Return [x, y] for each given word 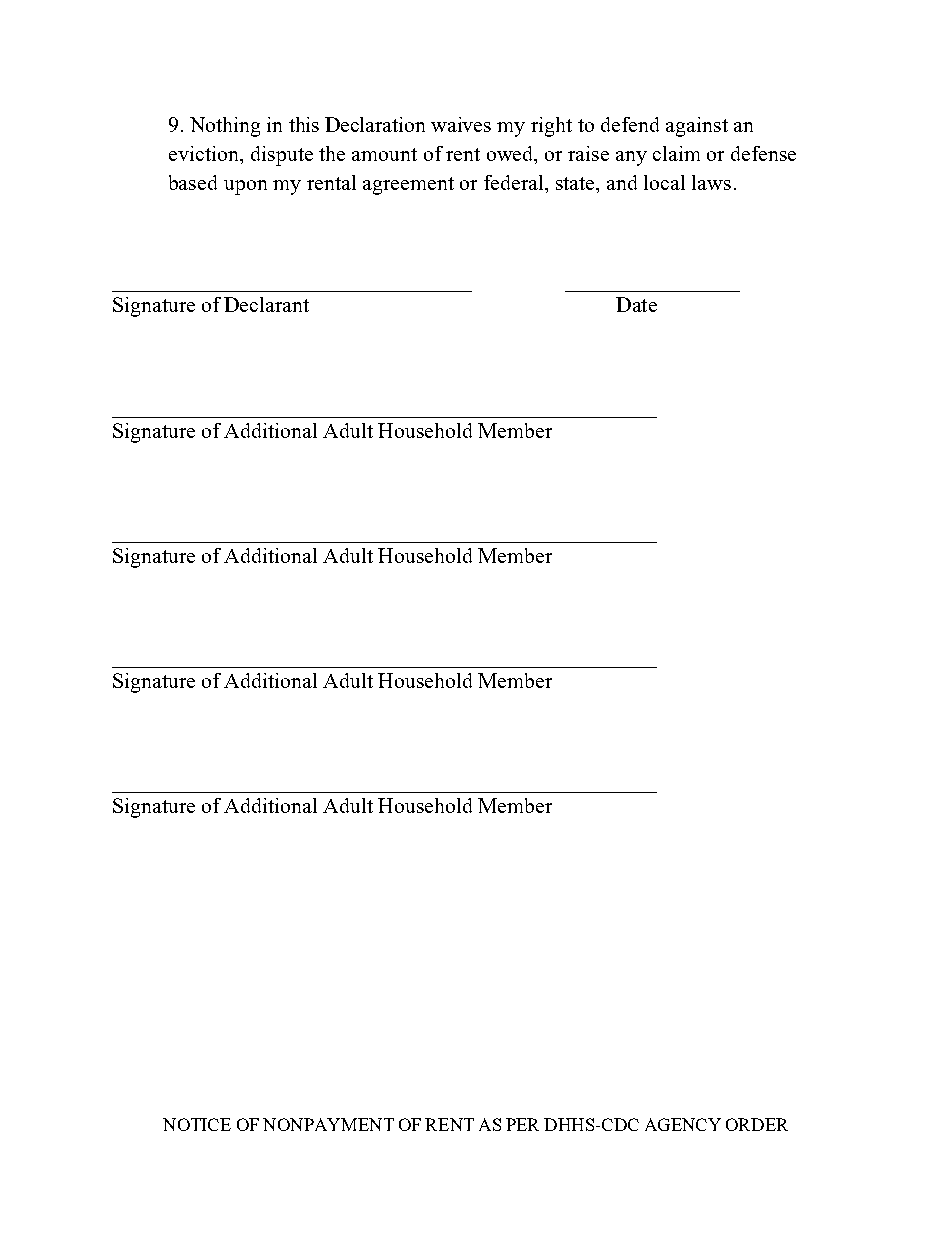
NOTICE [197, 1124]
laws [711, 182]
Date [636, 304]
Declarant [266, 304]
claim [676, 153]
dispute [282, 156]
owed [511, 155]
